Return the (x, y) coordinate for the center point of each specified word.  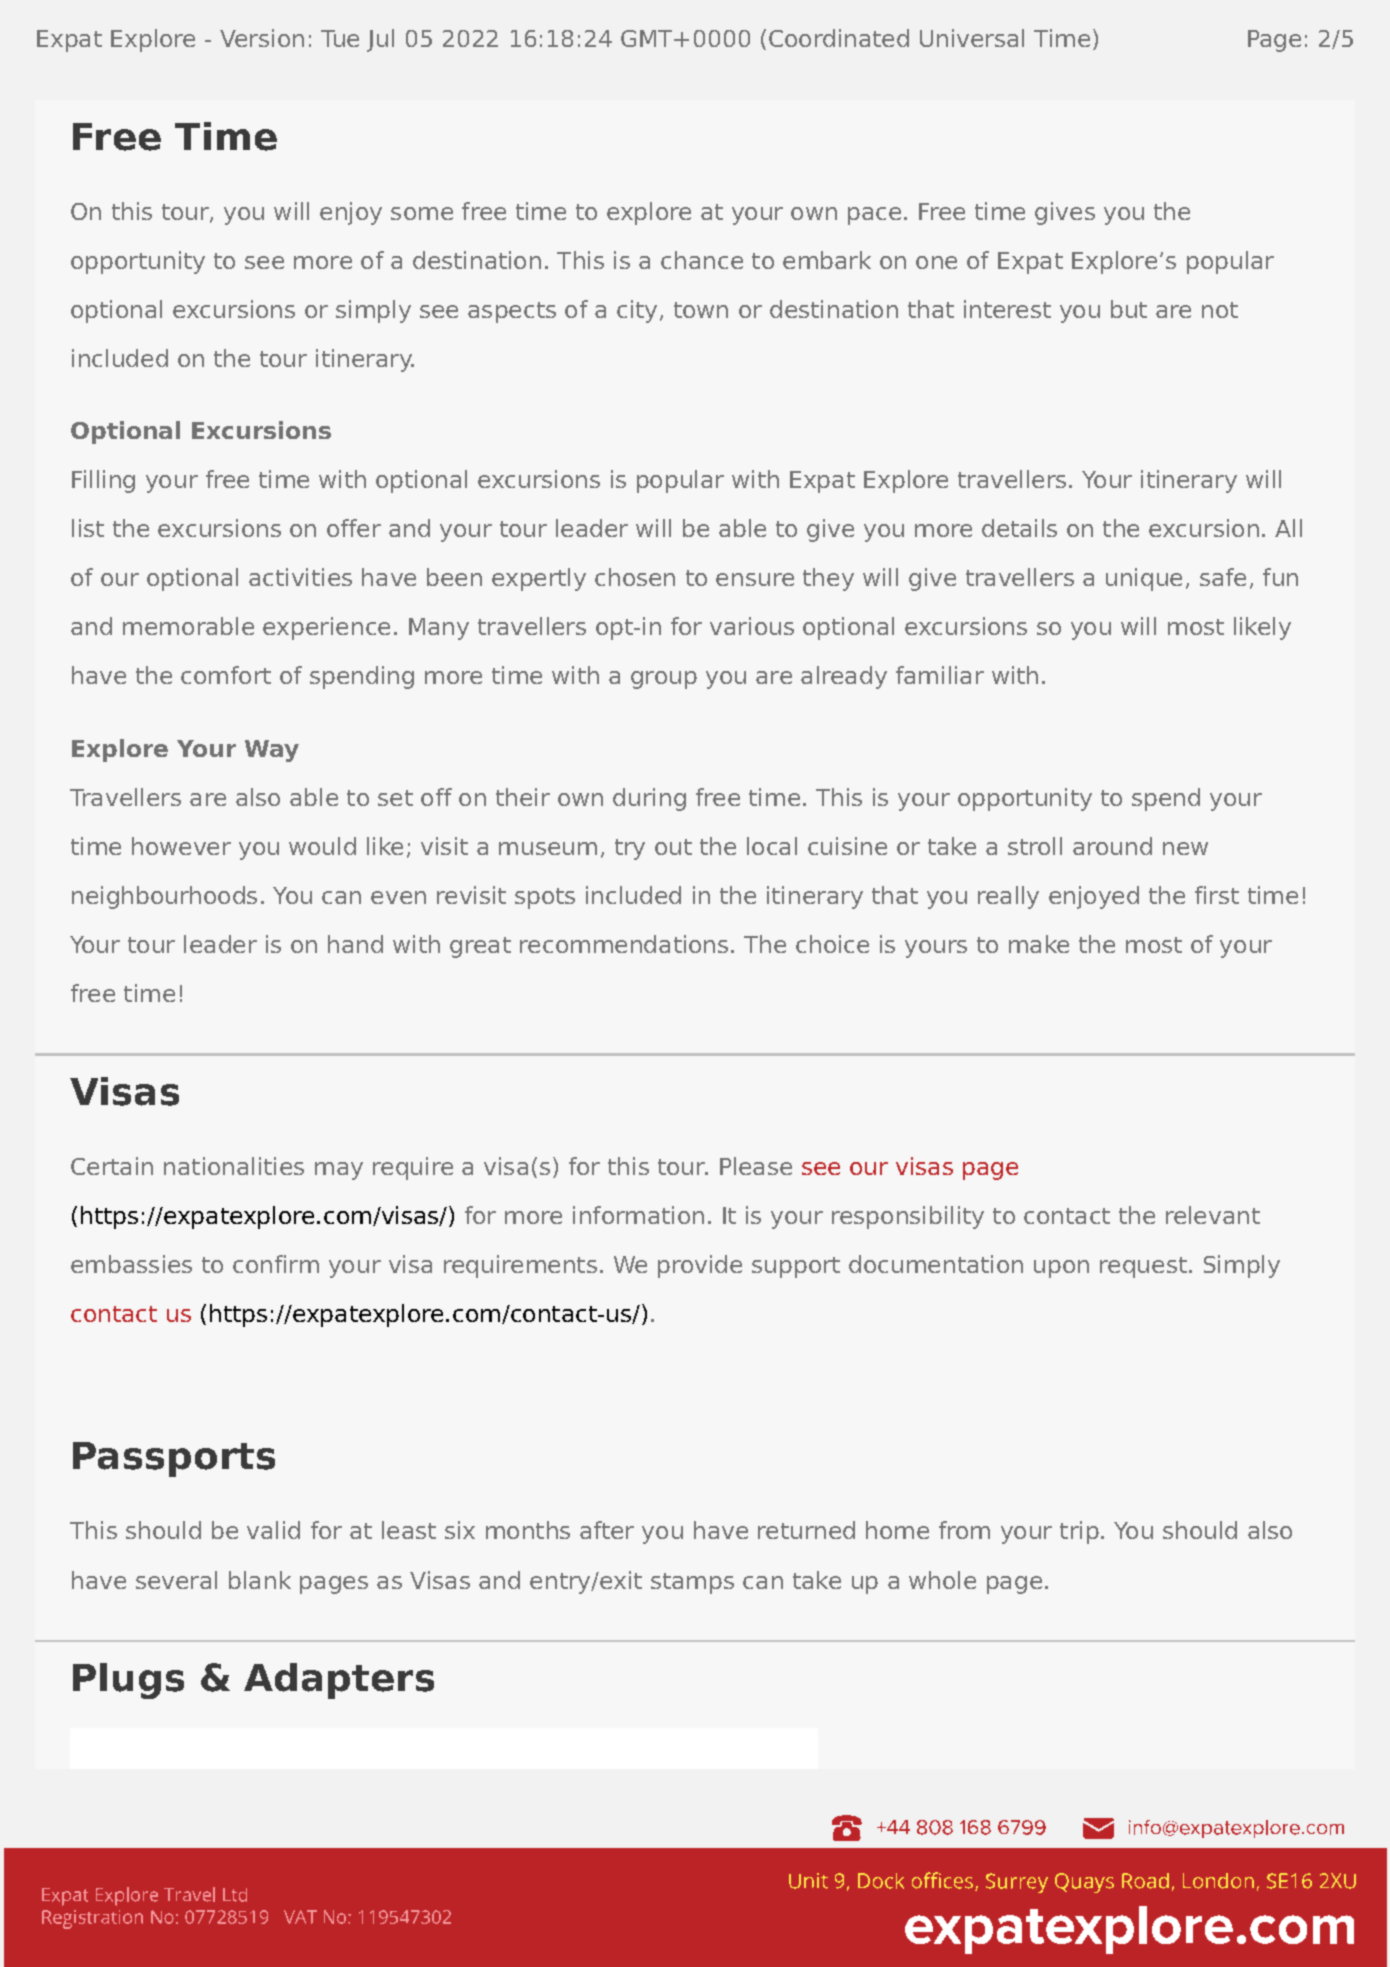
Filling (103, 481)
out (673, 847)
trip (1079, 1532)
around (1112, 846)
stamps (692, 1583)
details (1019, 528)
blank (260, 1580)
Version (262, 38)
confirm (276, 1264)
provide (700, 1266)
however (181, 846)
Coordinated (839, 38)
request (1143, 1267)
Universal (972, 38)
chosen (635, 577)
